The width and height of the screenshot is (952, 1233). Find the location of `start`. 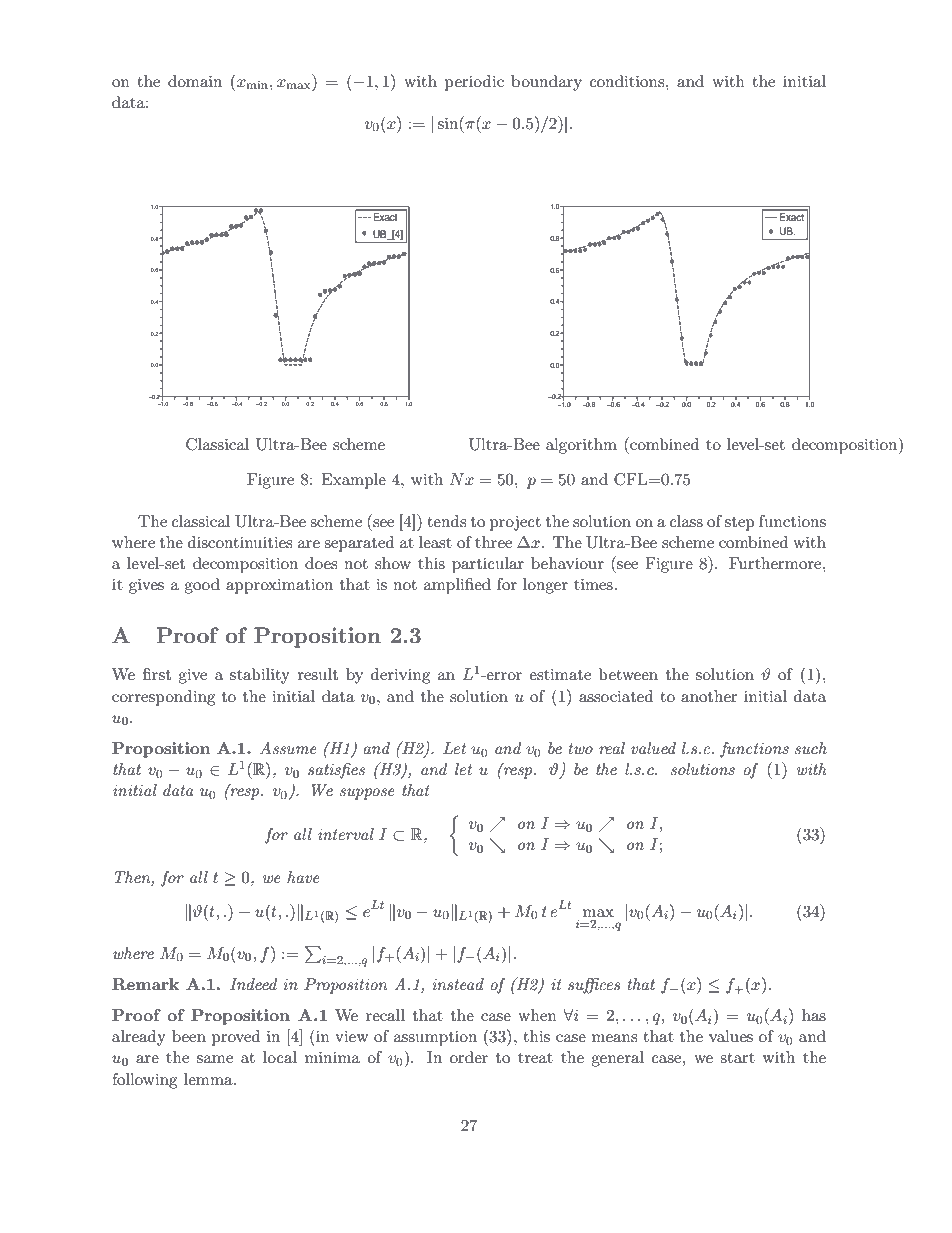

start is located at coordinates (737, 1058).
